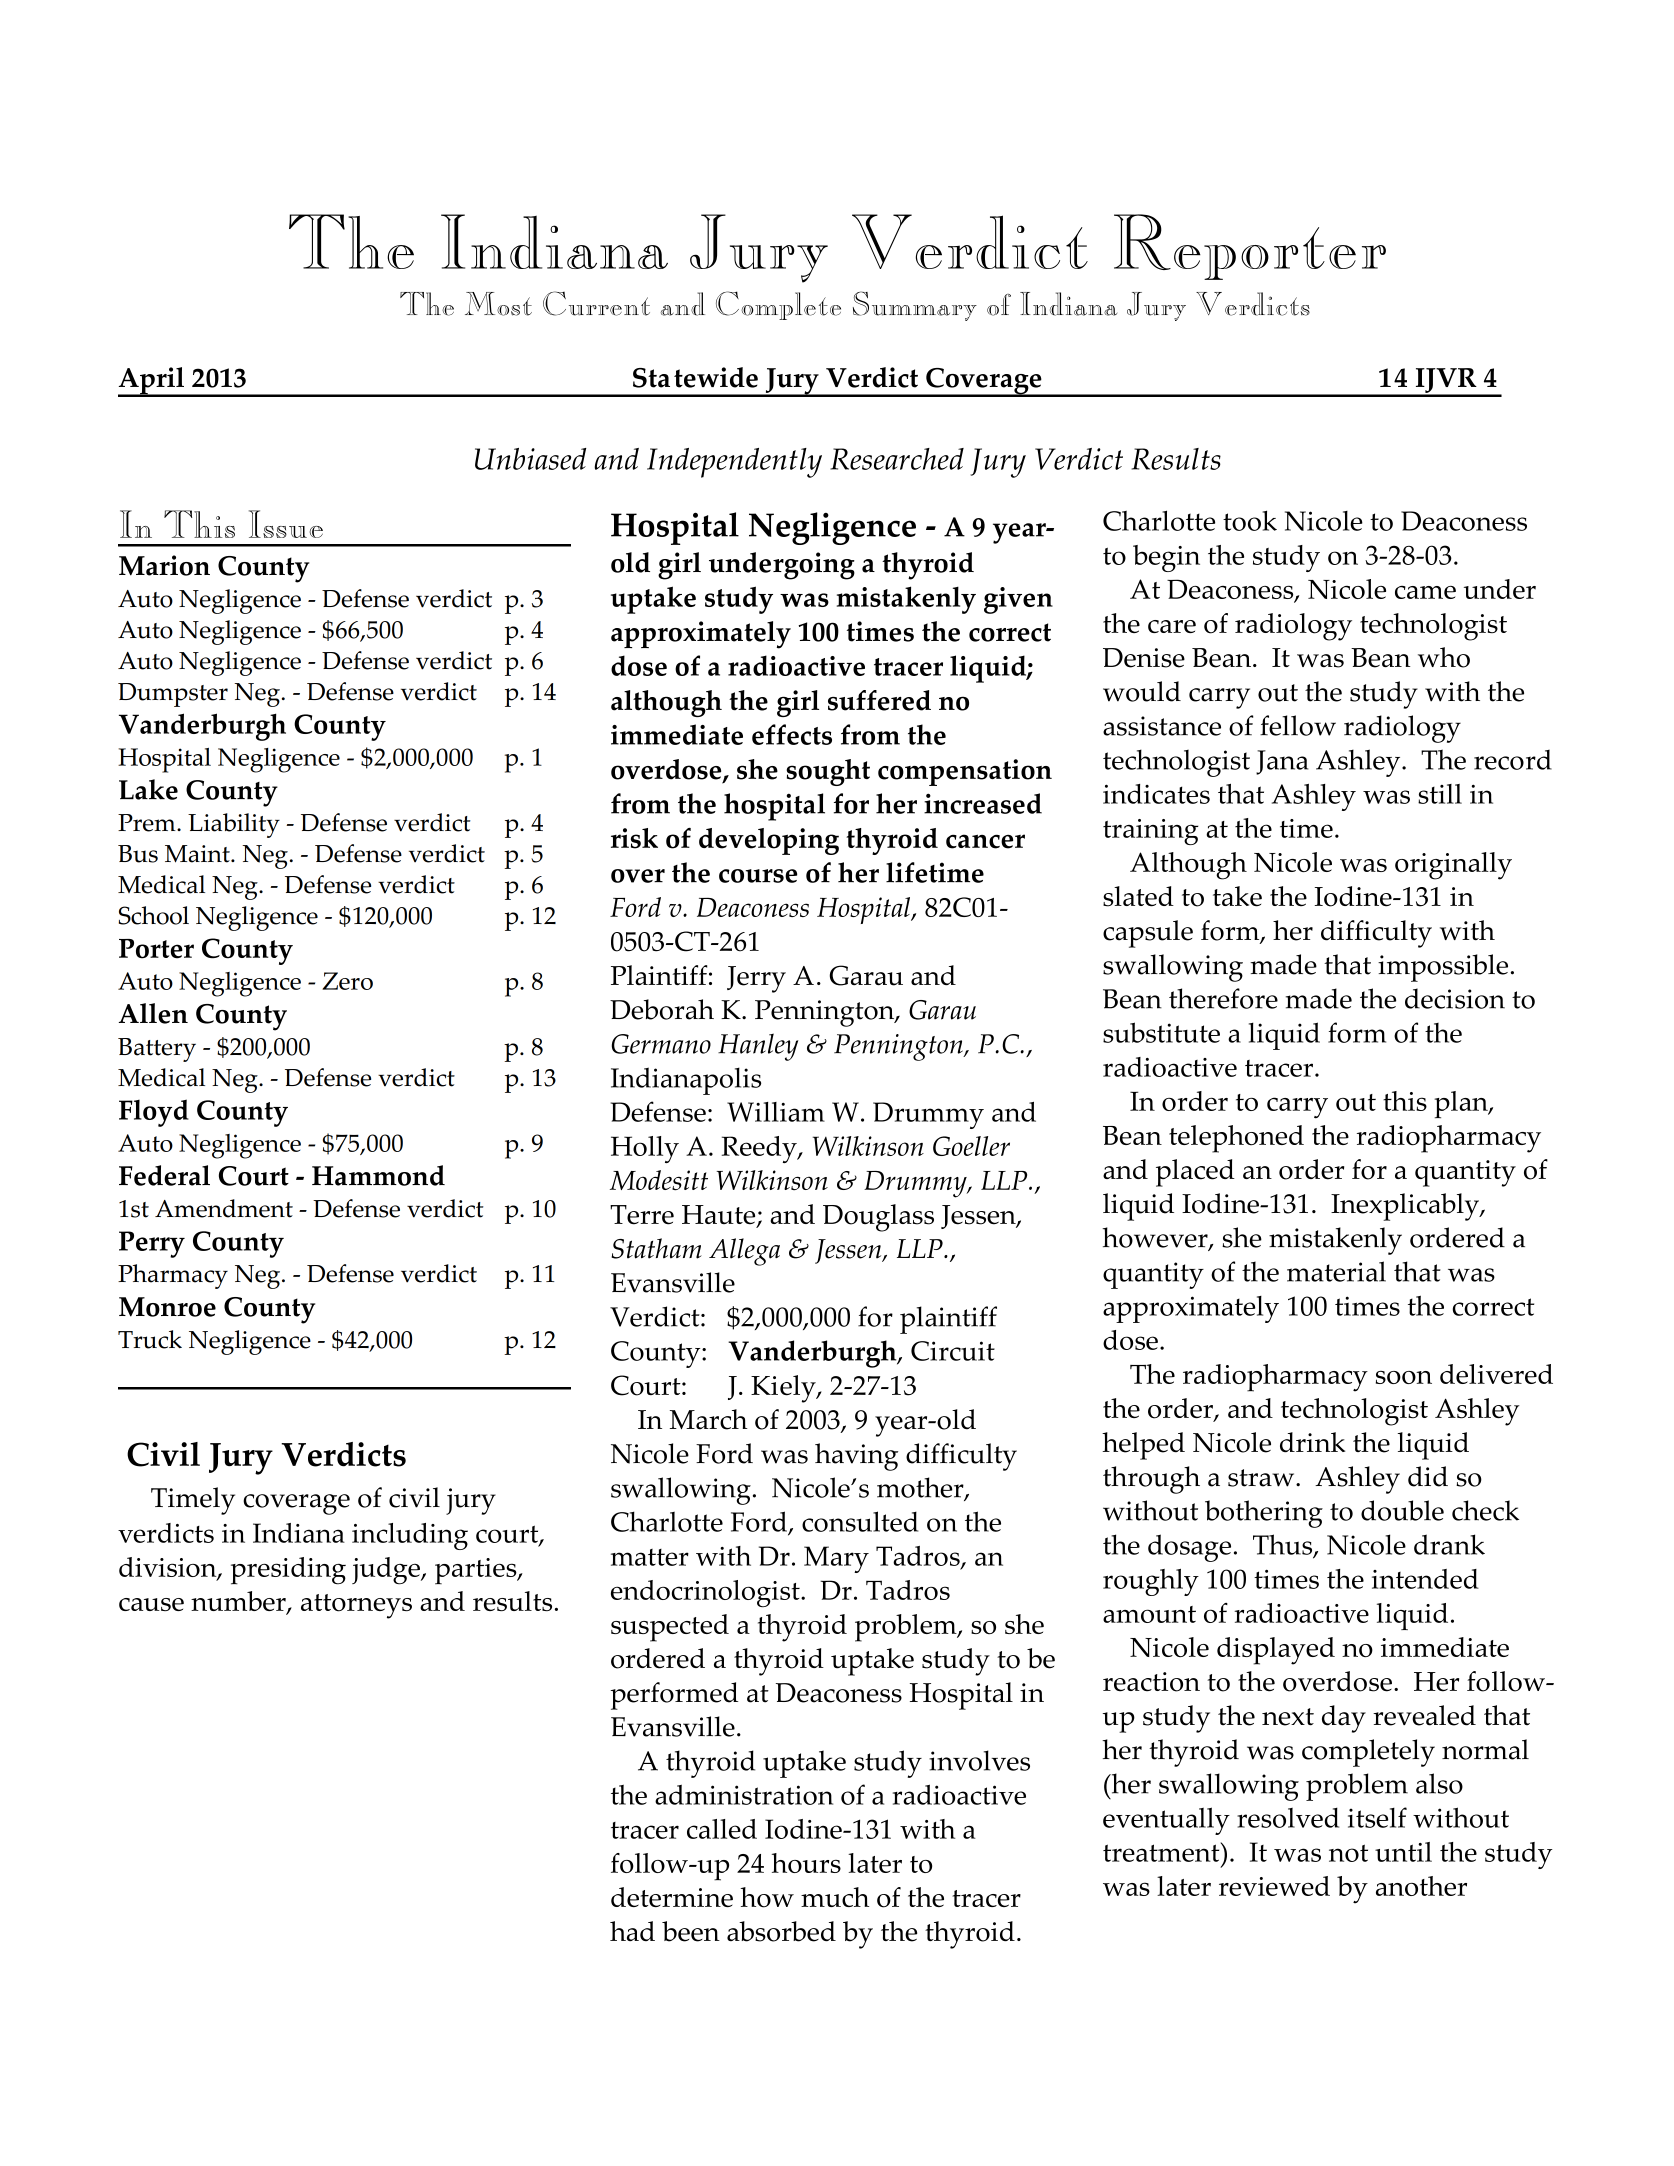 This document has height=2166, width=1674. What do you see at coordinates (860, 1521) in the document?
I see `consulted` at bounding box center [860, 1521].
